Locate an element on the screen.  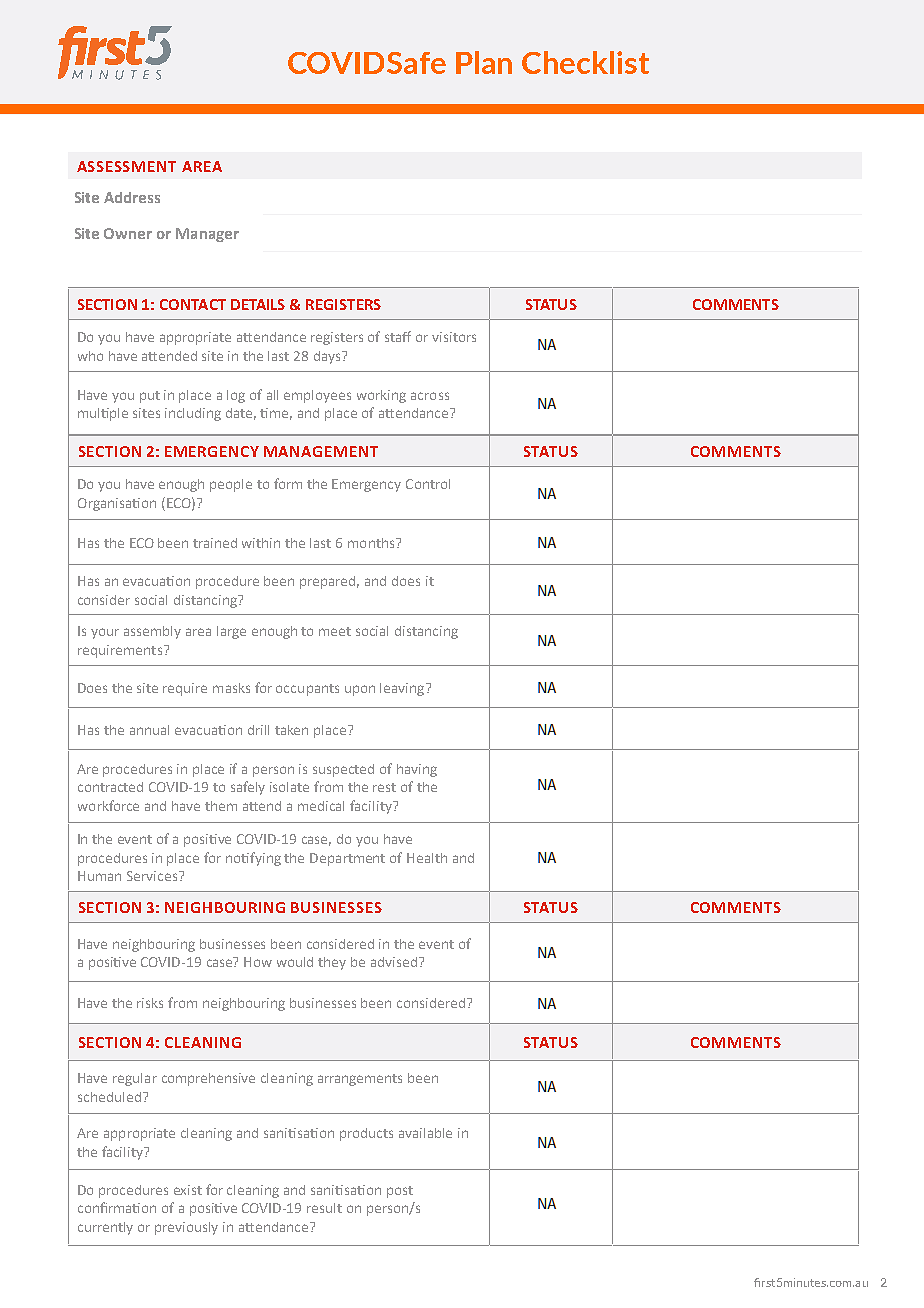
Organisation is located at coordinates (117, 504).
